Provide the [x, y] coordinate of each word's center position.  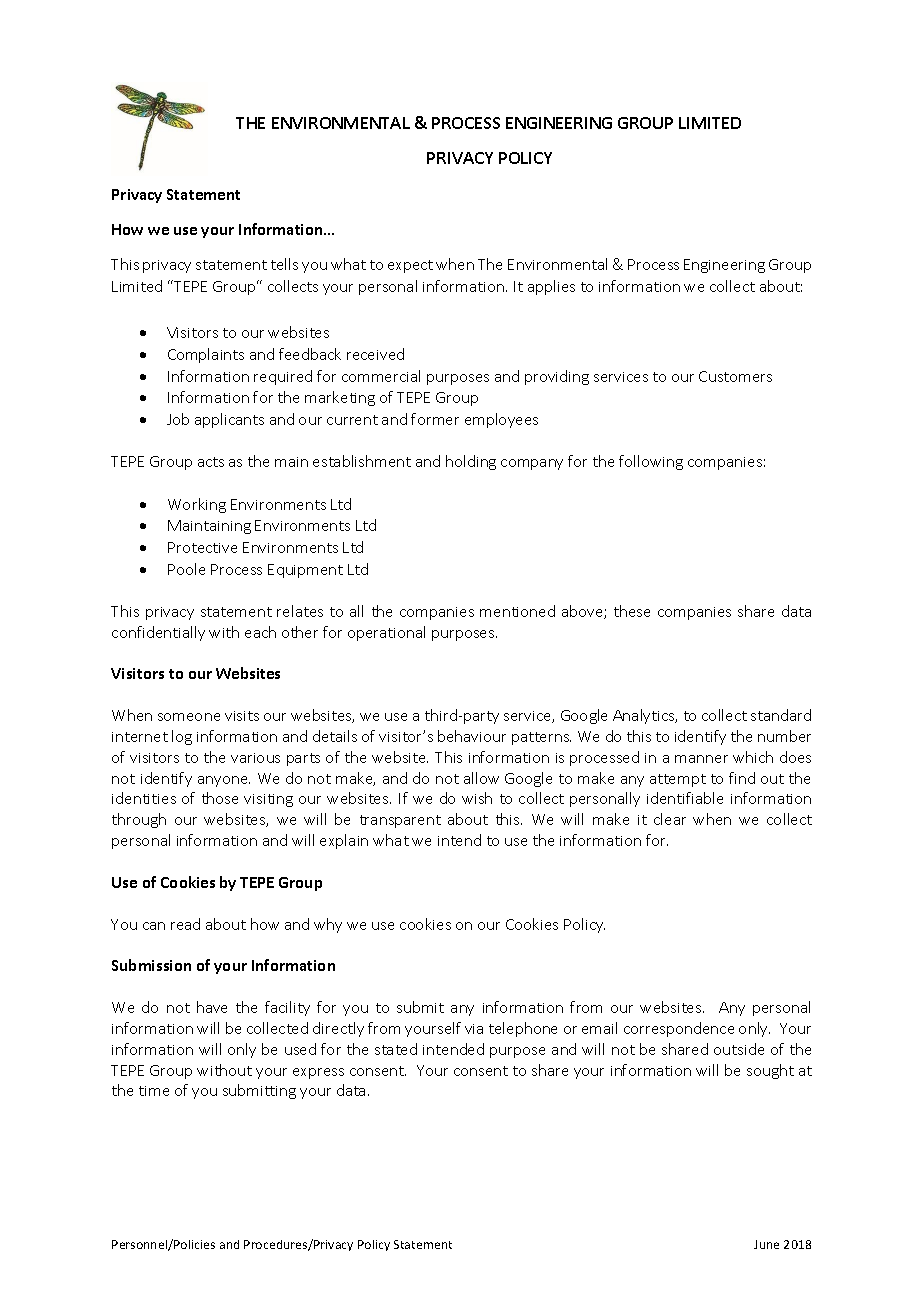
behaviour [472, 736]
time [154, 1091]
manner [701, 759]
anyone [224, 781]
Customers [735, 376]
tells [284, 264]
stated [396, 1049]
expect [410, 266]
